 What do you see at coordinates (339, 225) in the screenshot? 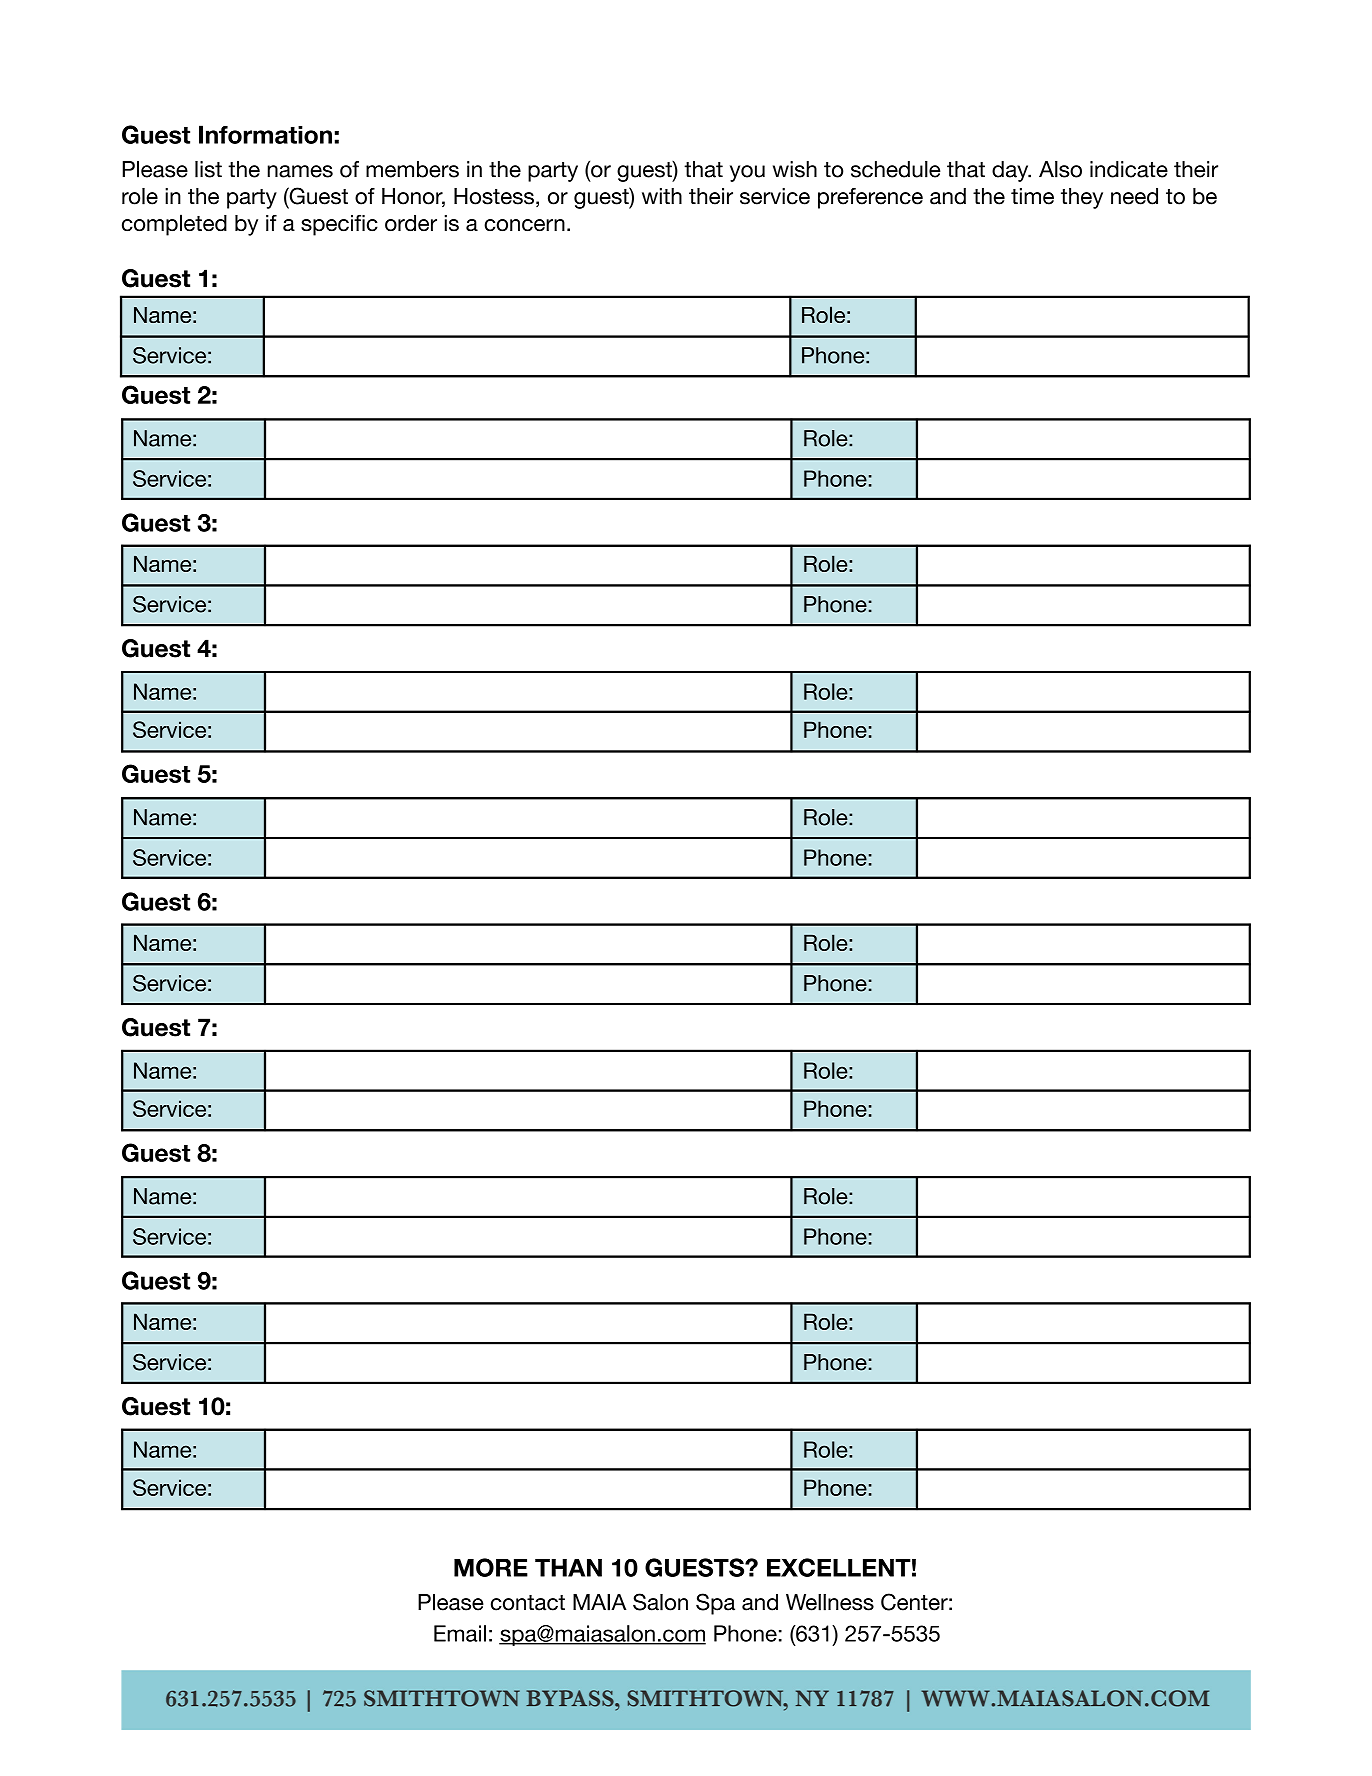
I see `specific` at bounding box center [339, 225].
